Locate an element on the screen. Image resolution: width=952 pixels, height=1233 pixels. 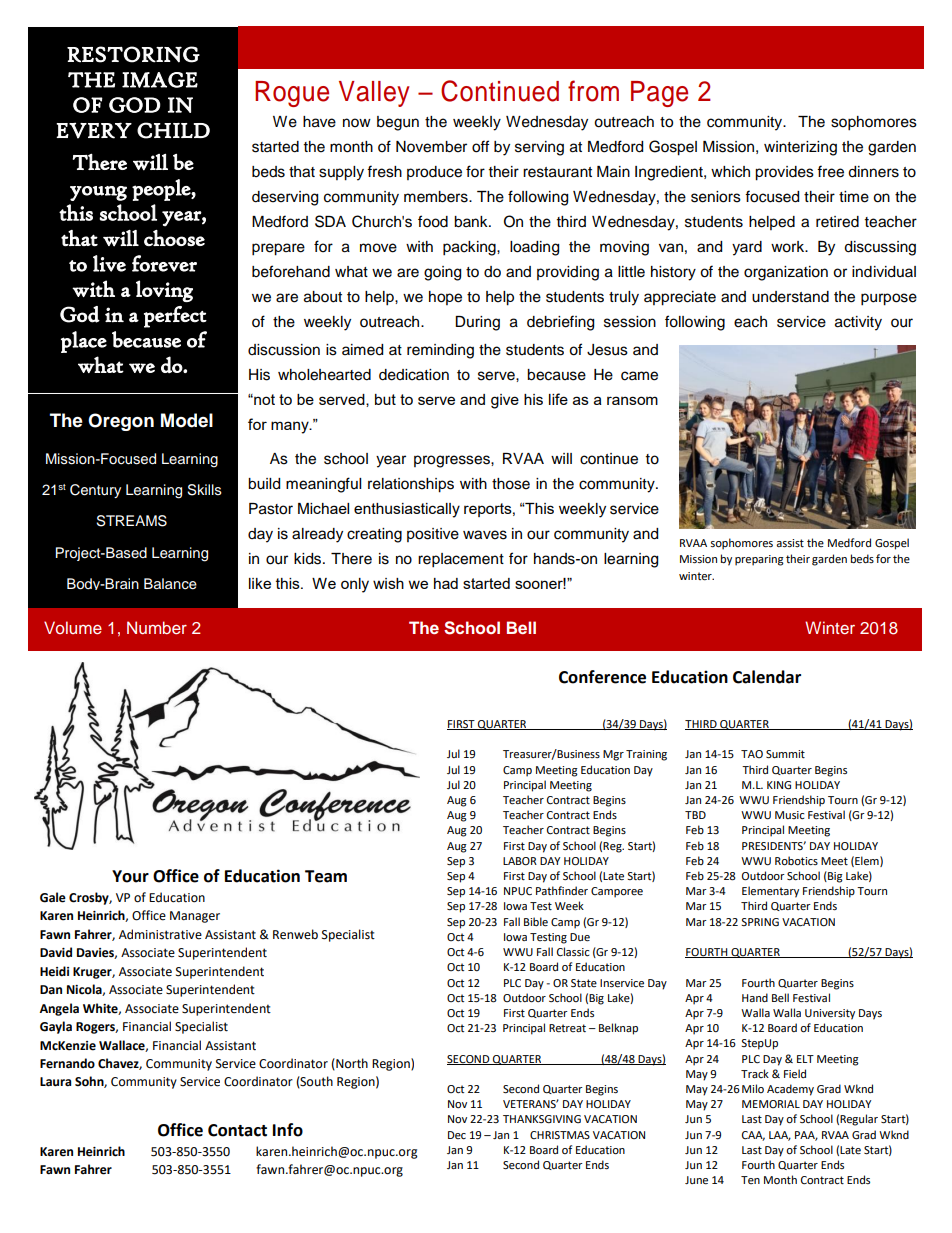
activity is located at coordinates (858, 323).
